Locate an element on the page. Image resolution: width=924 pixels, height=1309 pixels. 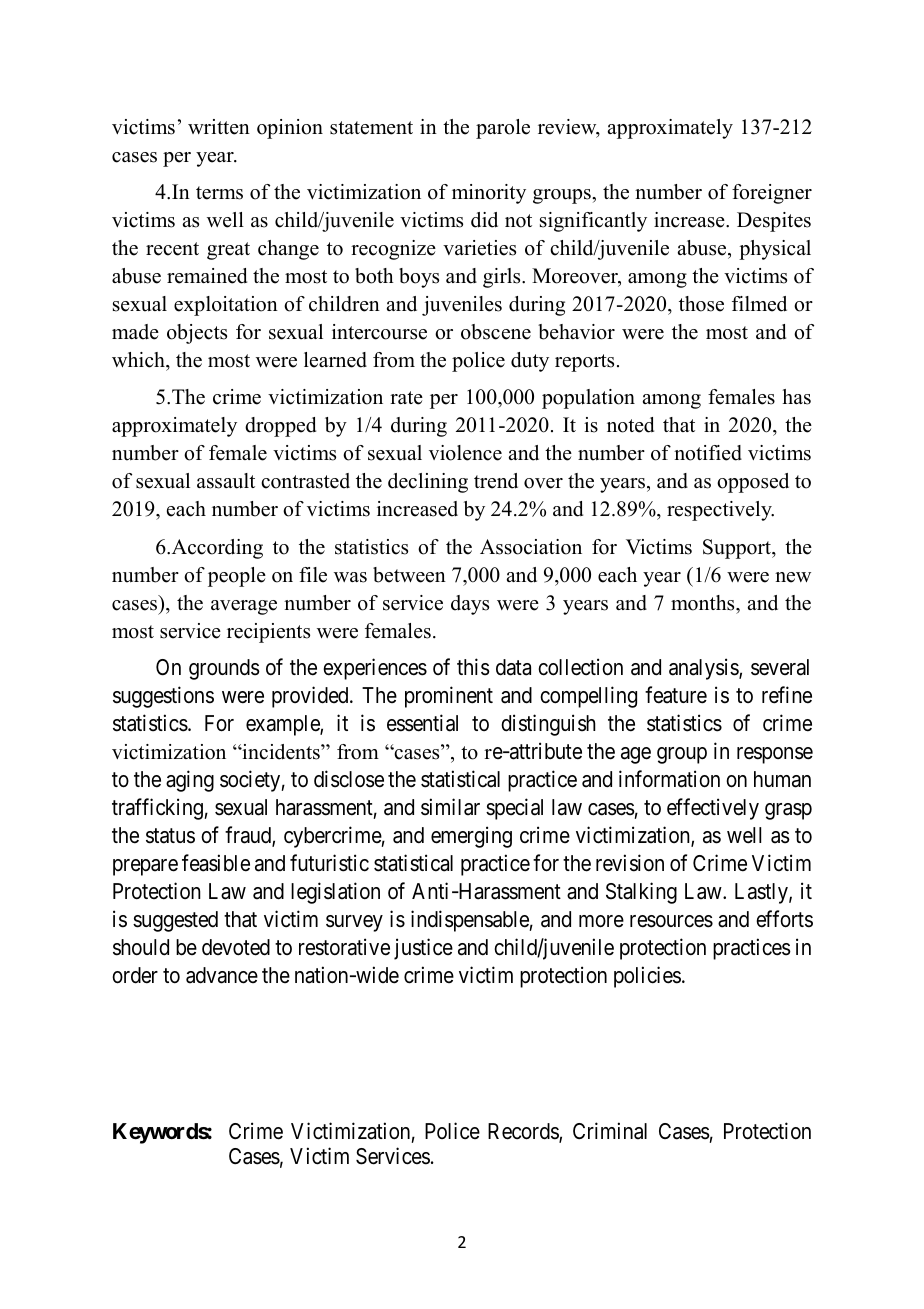
advance is located at coordinates (222, 975).
